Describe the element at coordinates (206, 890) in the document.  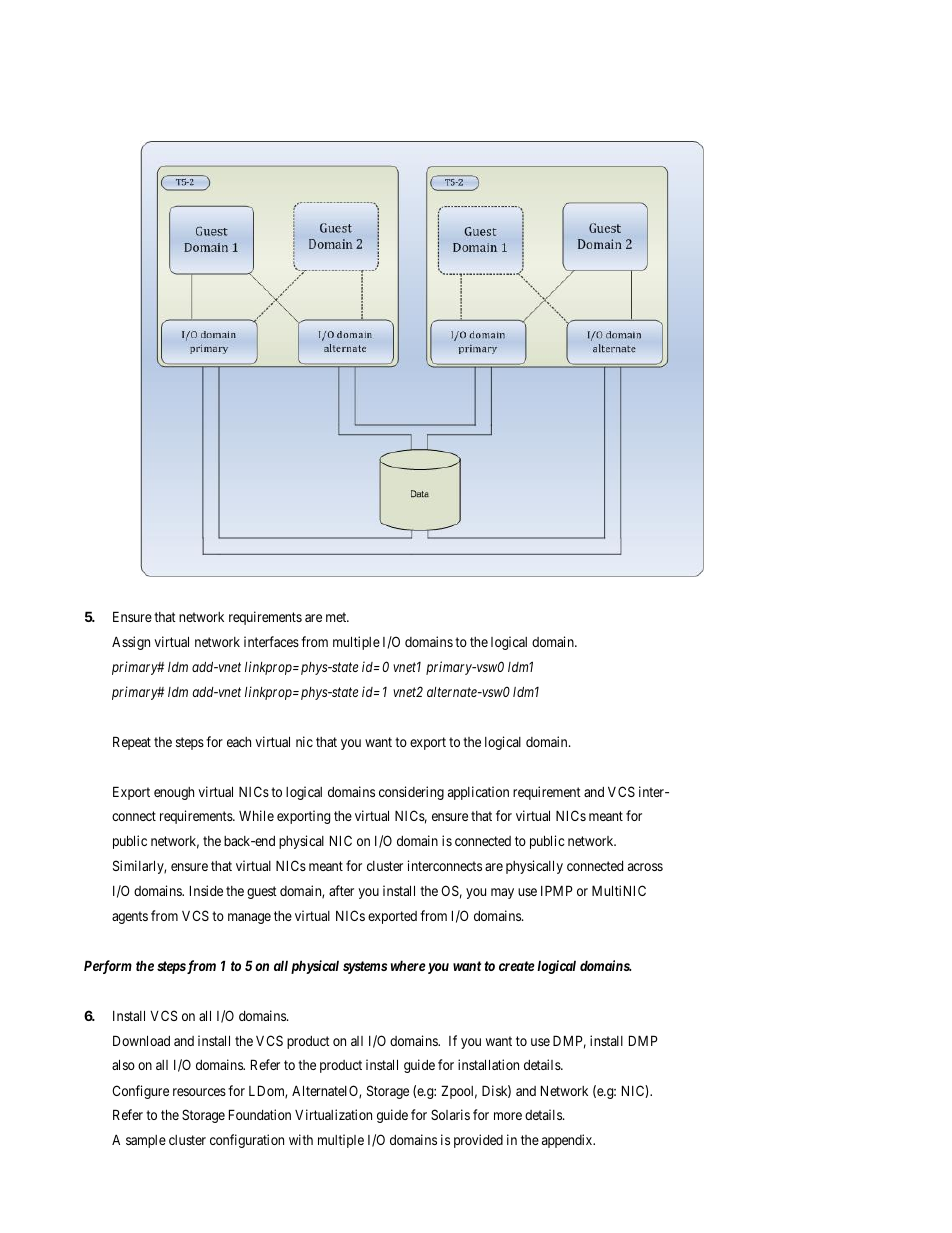
I see `Inside` at that location.
